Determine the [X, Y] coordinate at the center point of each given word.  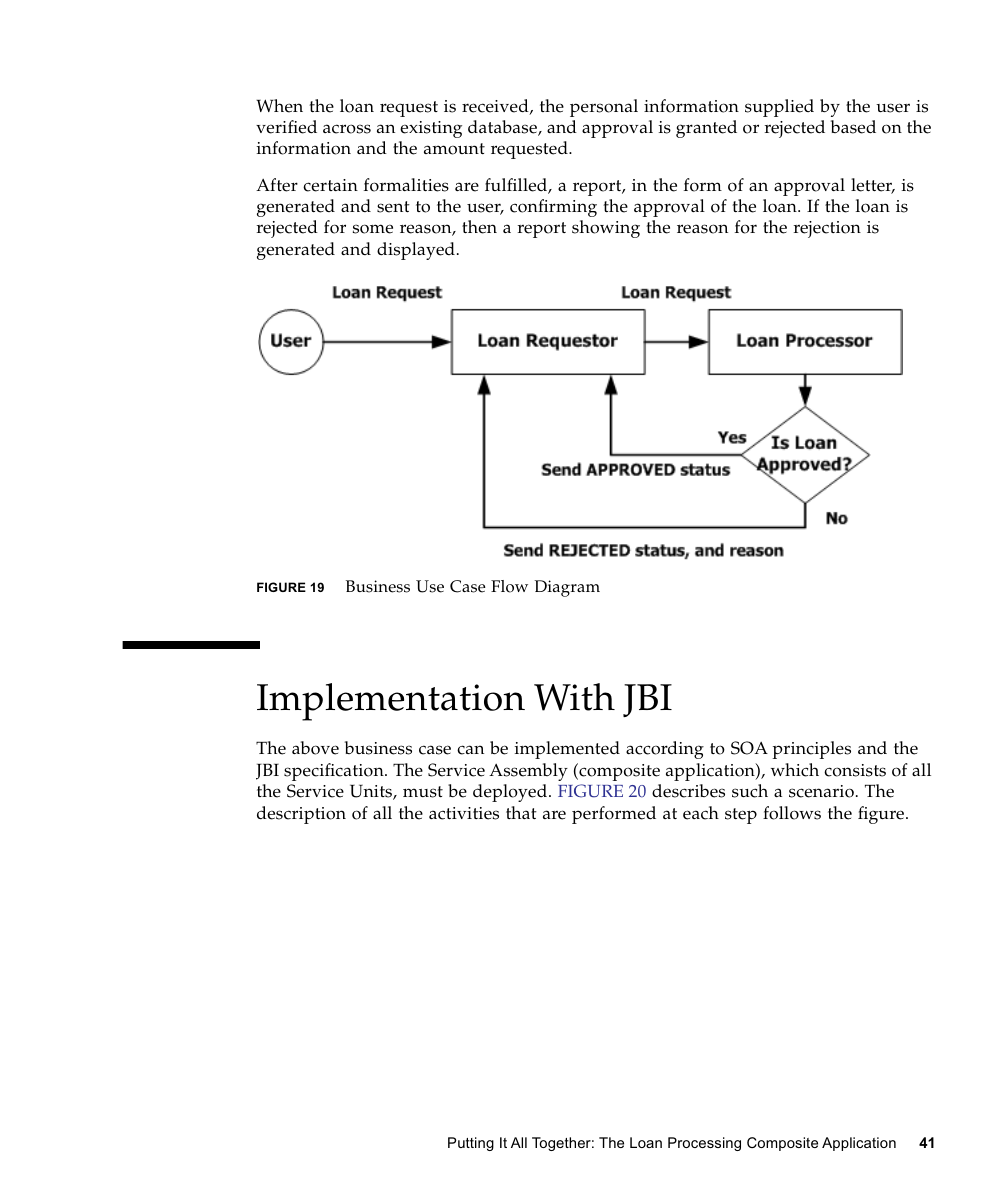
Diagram [567, 588]
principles [811, 750]
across [347, 129]
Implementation [391, 702]
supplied [779, 108]
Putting [471, 1144]
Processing [704, 1144]
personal [604, 108]
